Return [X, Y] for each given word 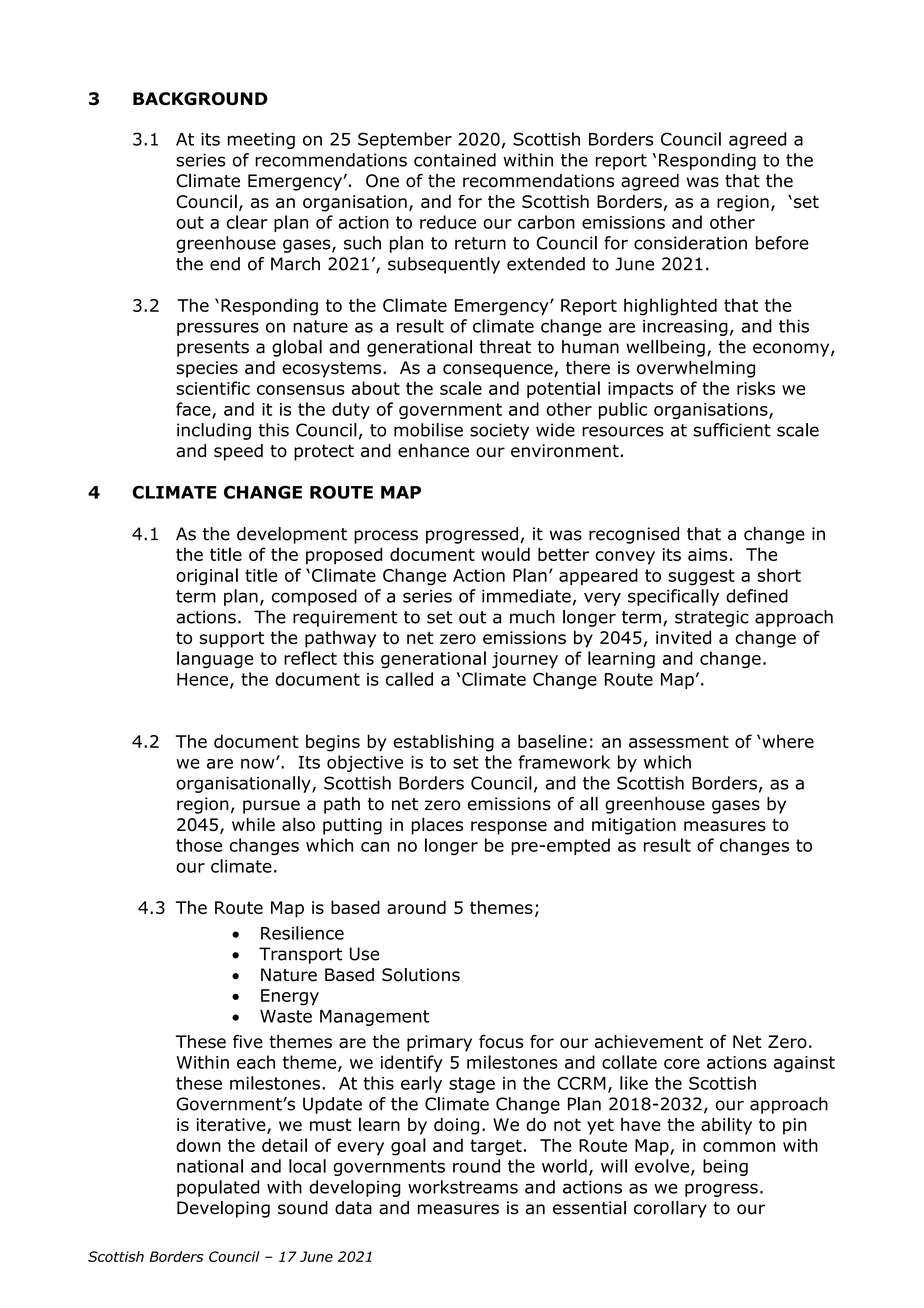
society [499, 431]
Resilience [302, 933]
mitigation [634, 826]
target [496, 1147]
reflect [310, 658]
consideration [690, 243]
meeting [261, 141]
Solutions [421, 975]
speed [238, 452]
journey [525, 660]
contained [455, 160]
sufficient [732, 430]
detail [284, 1145]
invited [683, 637]
